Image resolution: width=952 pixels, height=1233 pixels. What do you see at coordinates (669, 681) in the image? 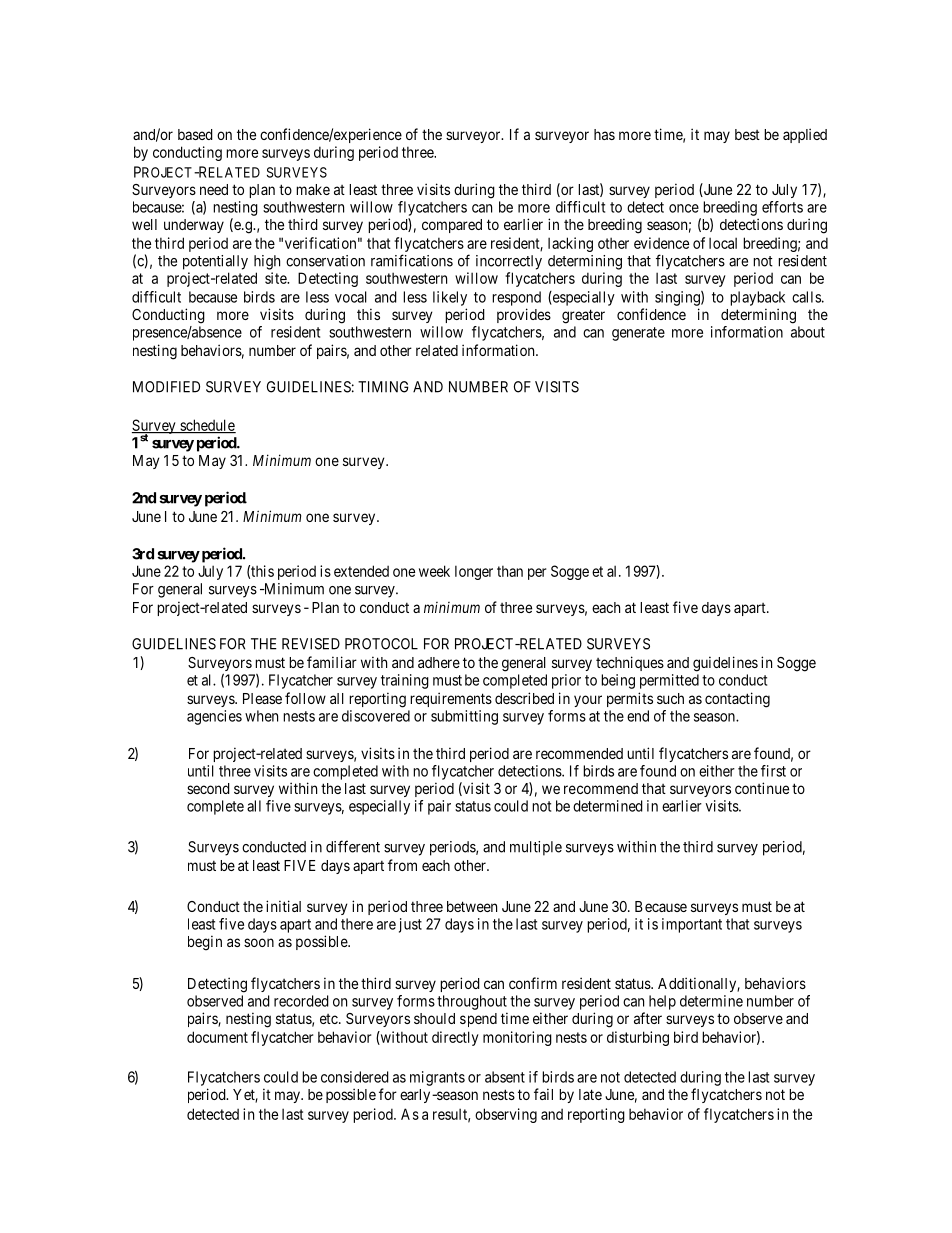
I see `permitted` at bounding box center [669, 681].
